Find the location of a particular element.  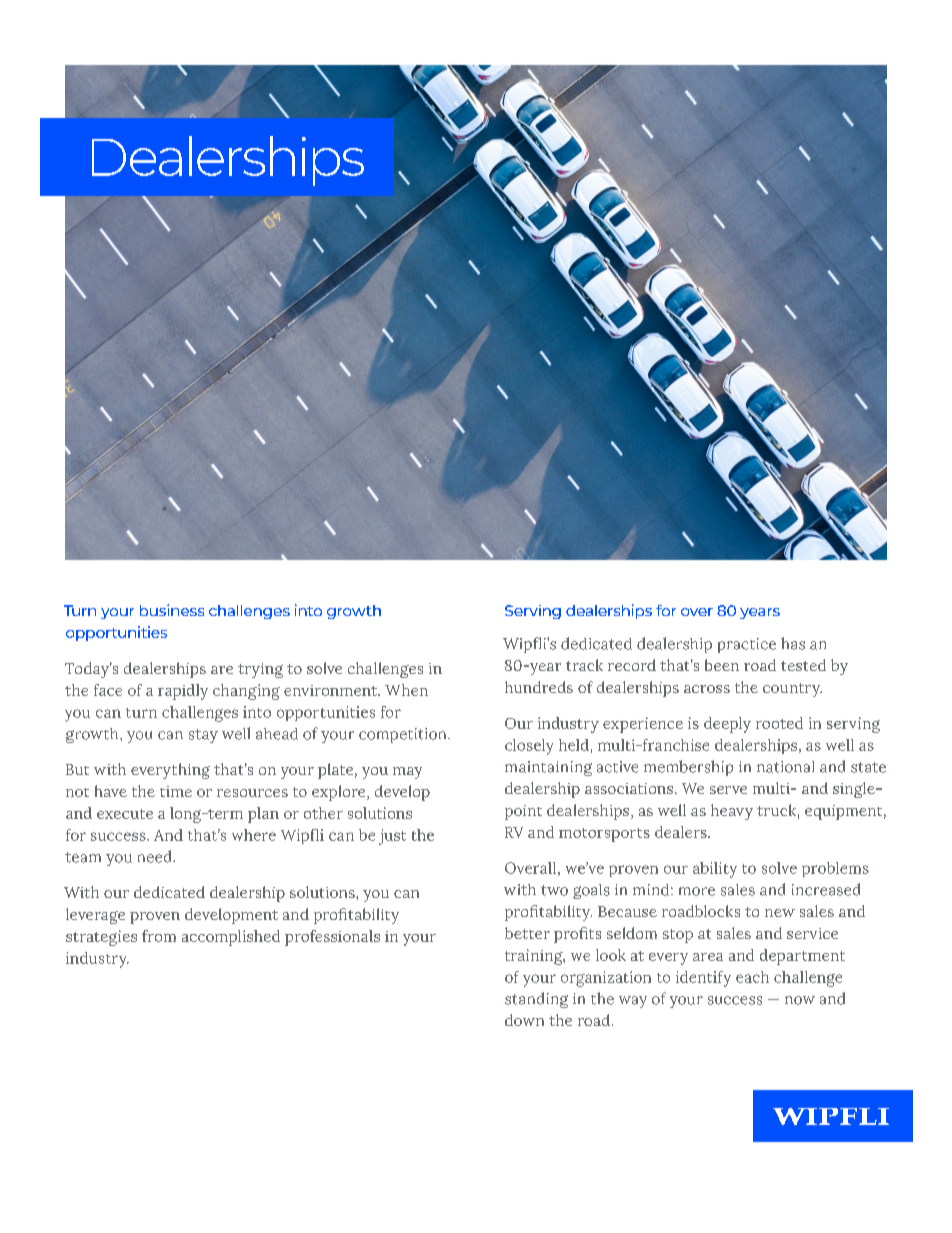

rapidly is located at coordinates (183, 692).
